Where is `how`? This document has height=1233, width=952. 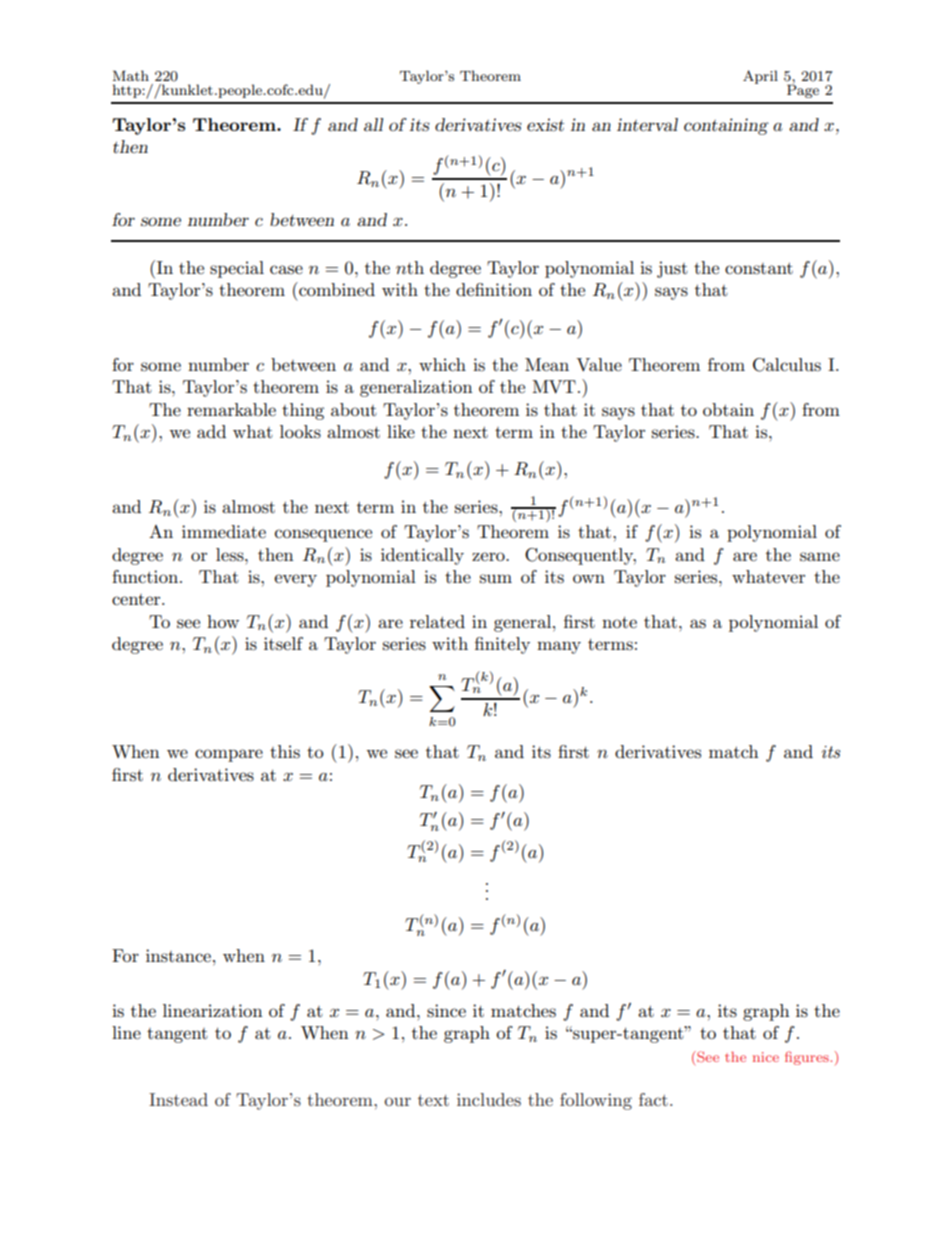 how is located at coordinates (223, 621).
